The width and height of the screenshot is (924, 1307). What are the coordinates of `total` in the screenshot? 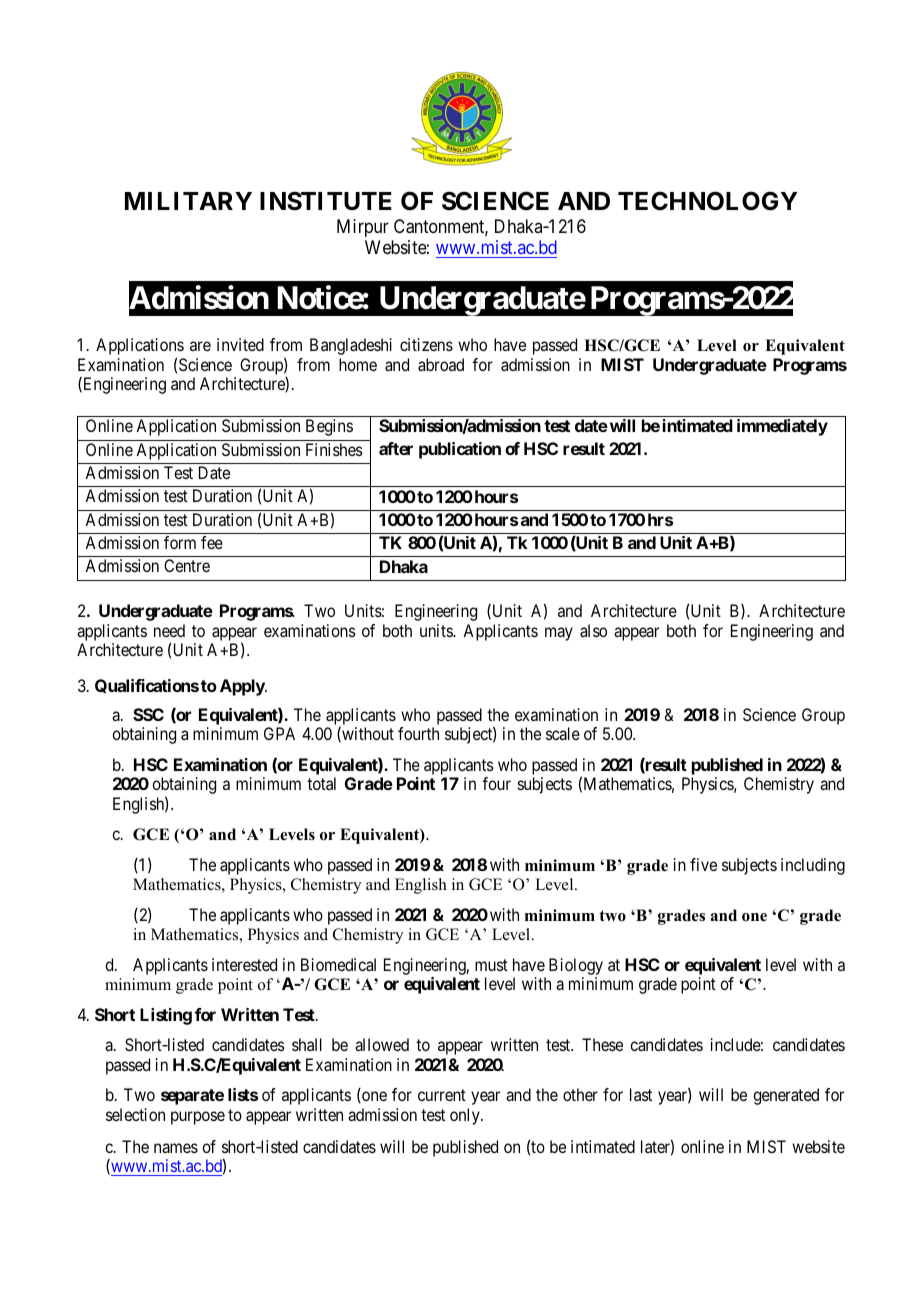 It's located at (321, 783).
